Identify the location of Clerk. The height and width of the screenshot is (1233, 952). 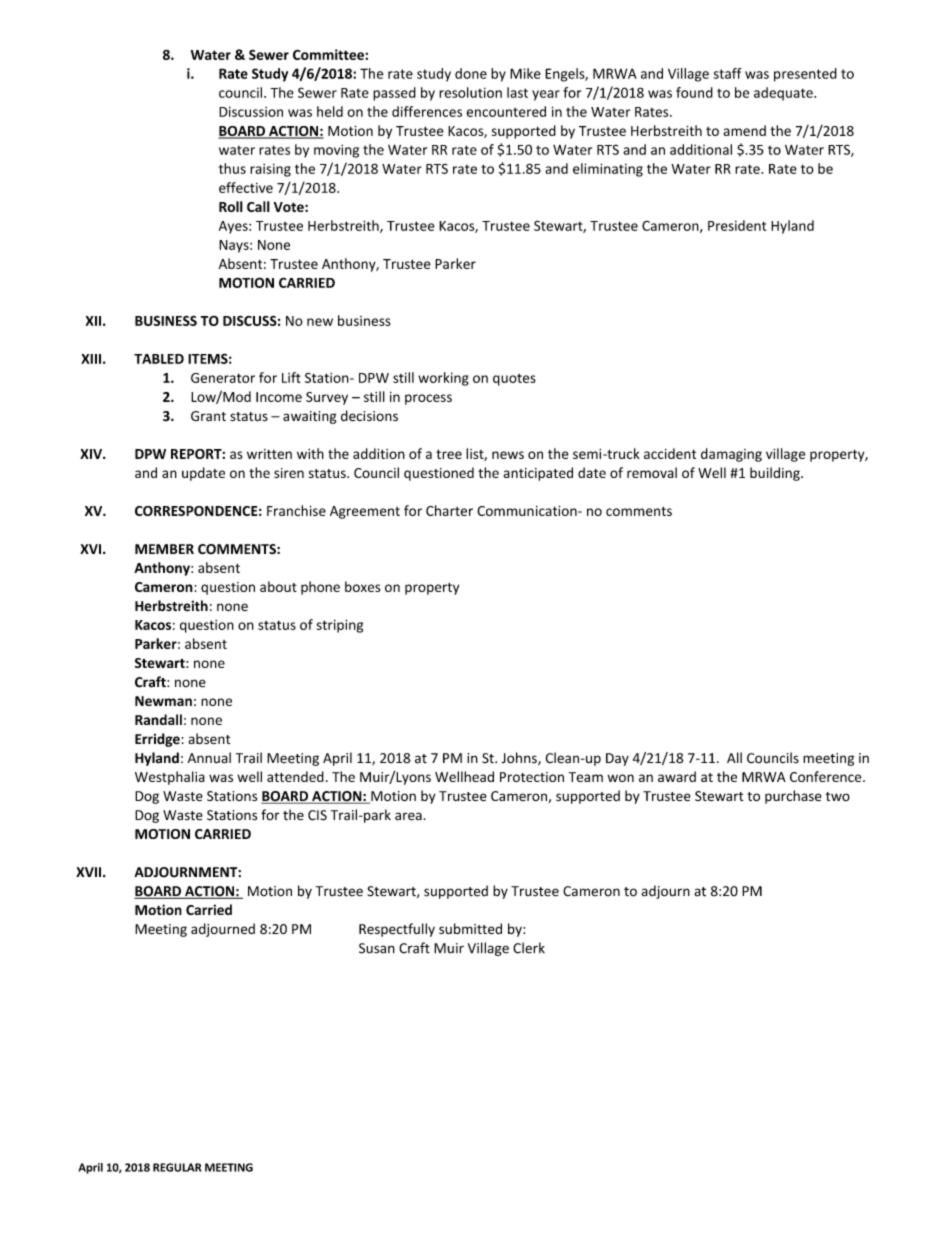
(529, 948).
